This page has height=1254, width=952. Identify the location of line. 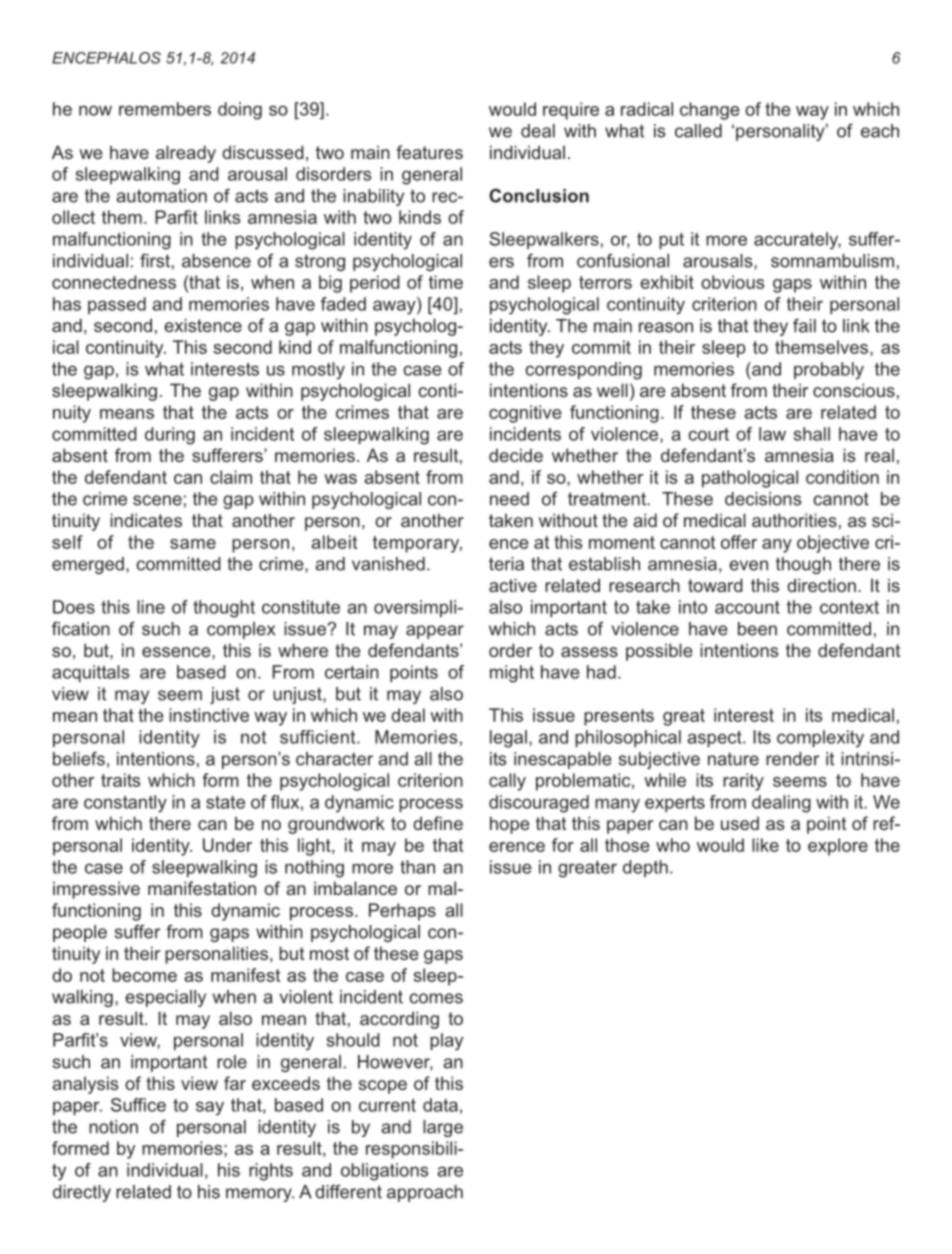
(151, 607).
